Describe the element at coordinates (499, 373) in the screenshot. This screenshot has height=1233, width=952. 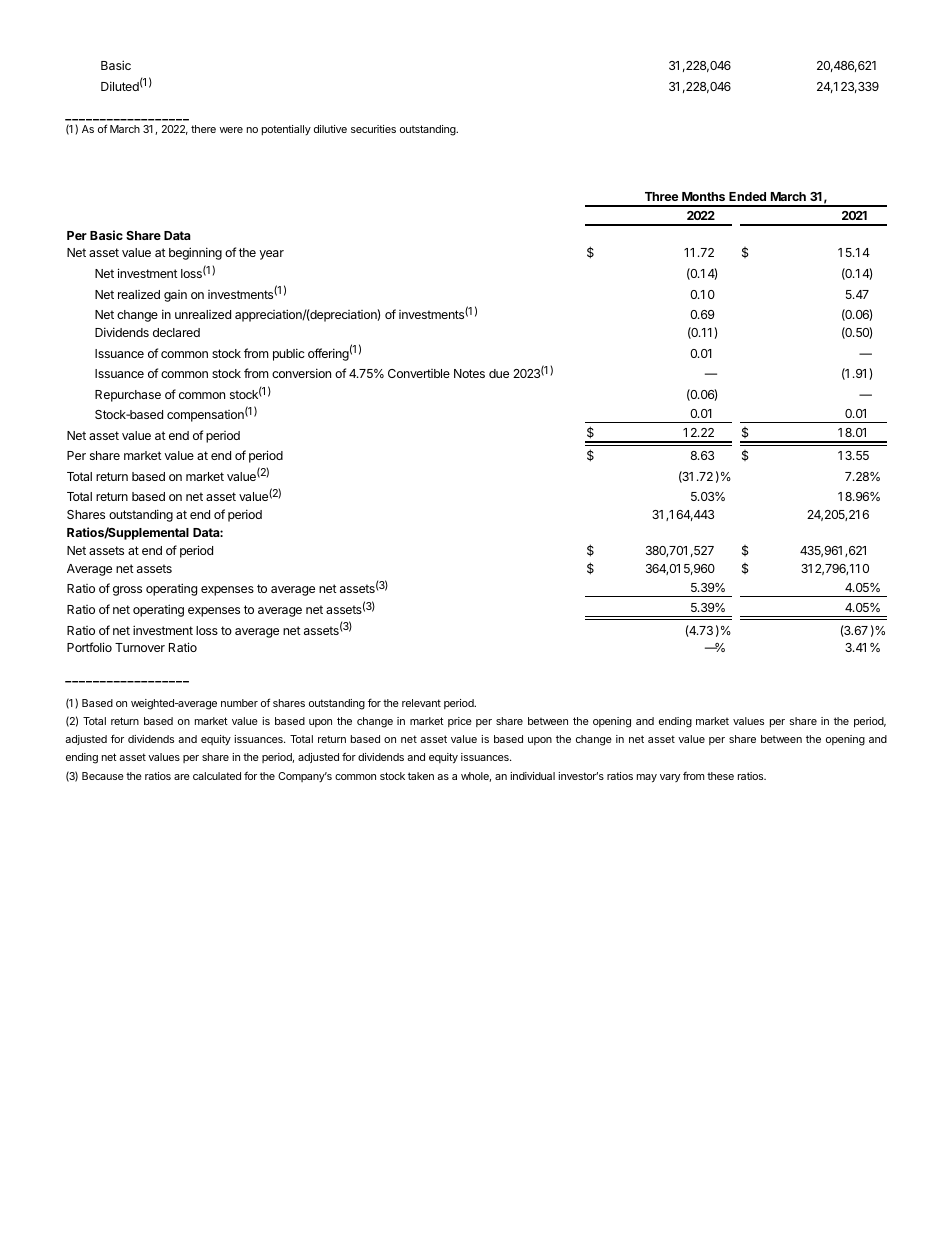
I see `due` at that location.
